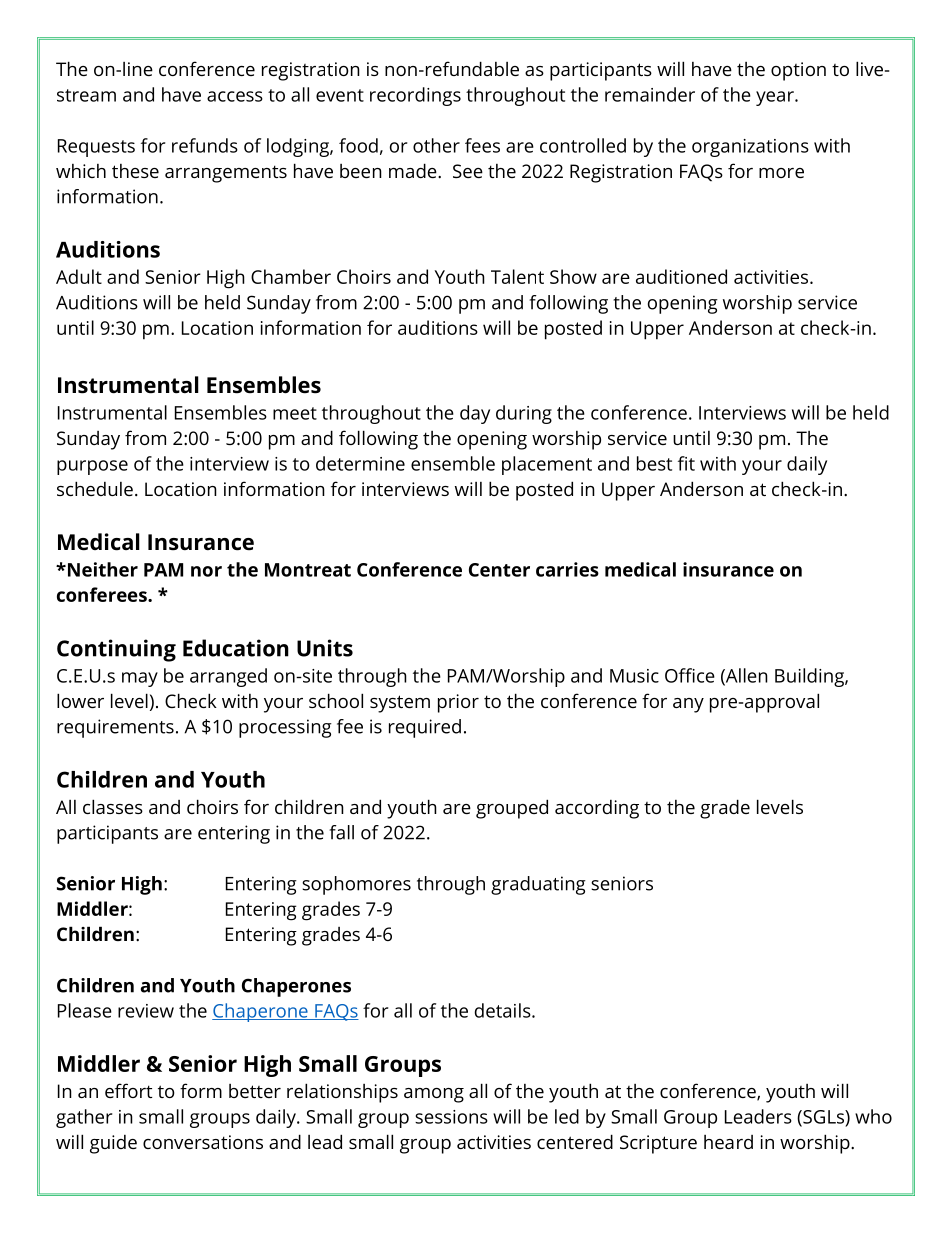 Image resolution: width=952 pixels, height=1233 pixels. I want to click on carries, so click(567, 569).
